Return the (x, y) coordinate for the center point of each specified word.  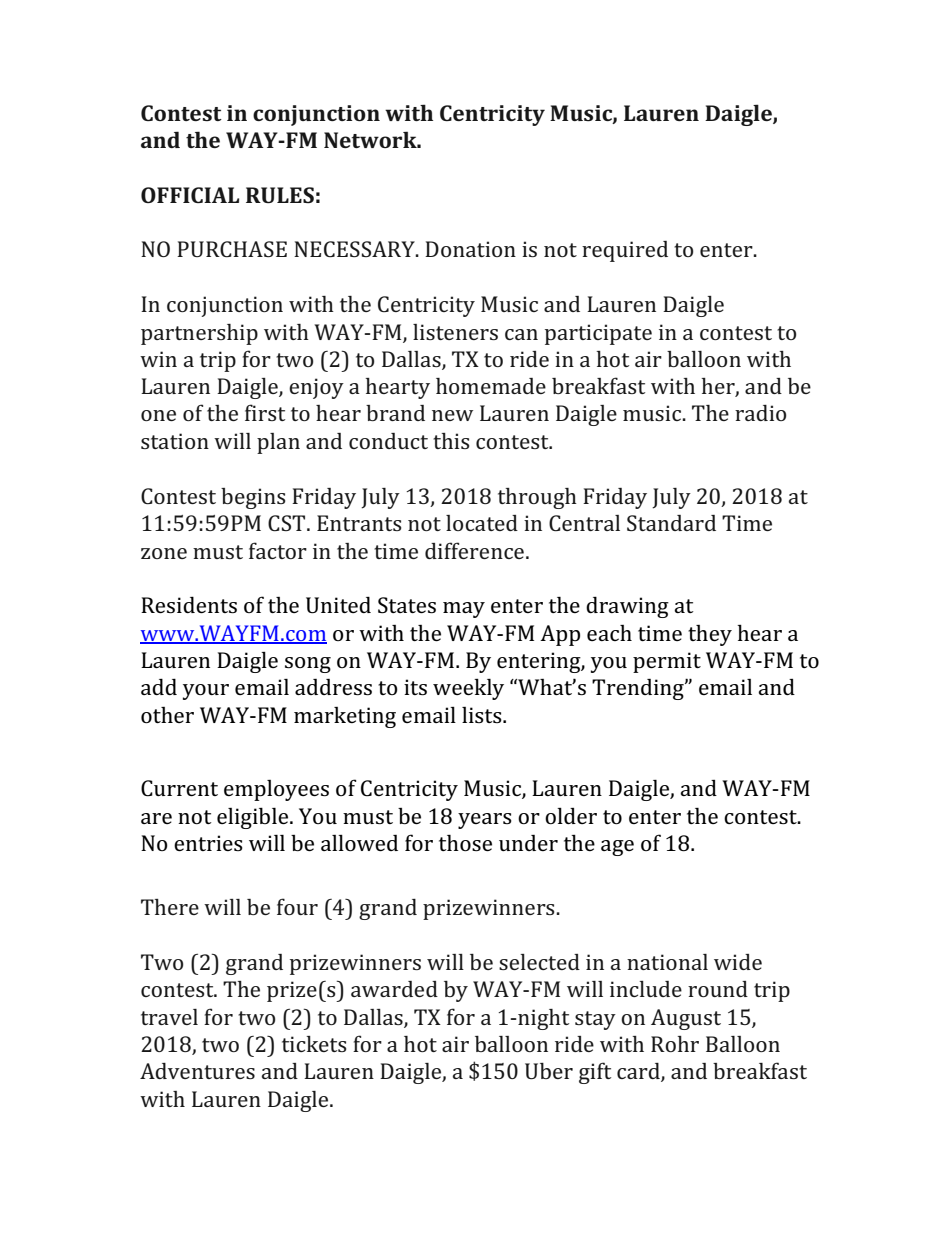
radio (760, 413)
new (452, 415)
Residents (189, 604)
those (465, 842)
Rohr (675, 1044)
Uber (549, 1071)
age (617, 848)
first (265, 412)
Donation (470, 249)
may (464, 610)
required (625, 251)
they (710, 635)
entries (208, 843)
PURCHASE (232, 249)
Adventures (197, 1071)
